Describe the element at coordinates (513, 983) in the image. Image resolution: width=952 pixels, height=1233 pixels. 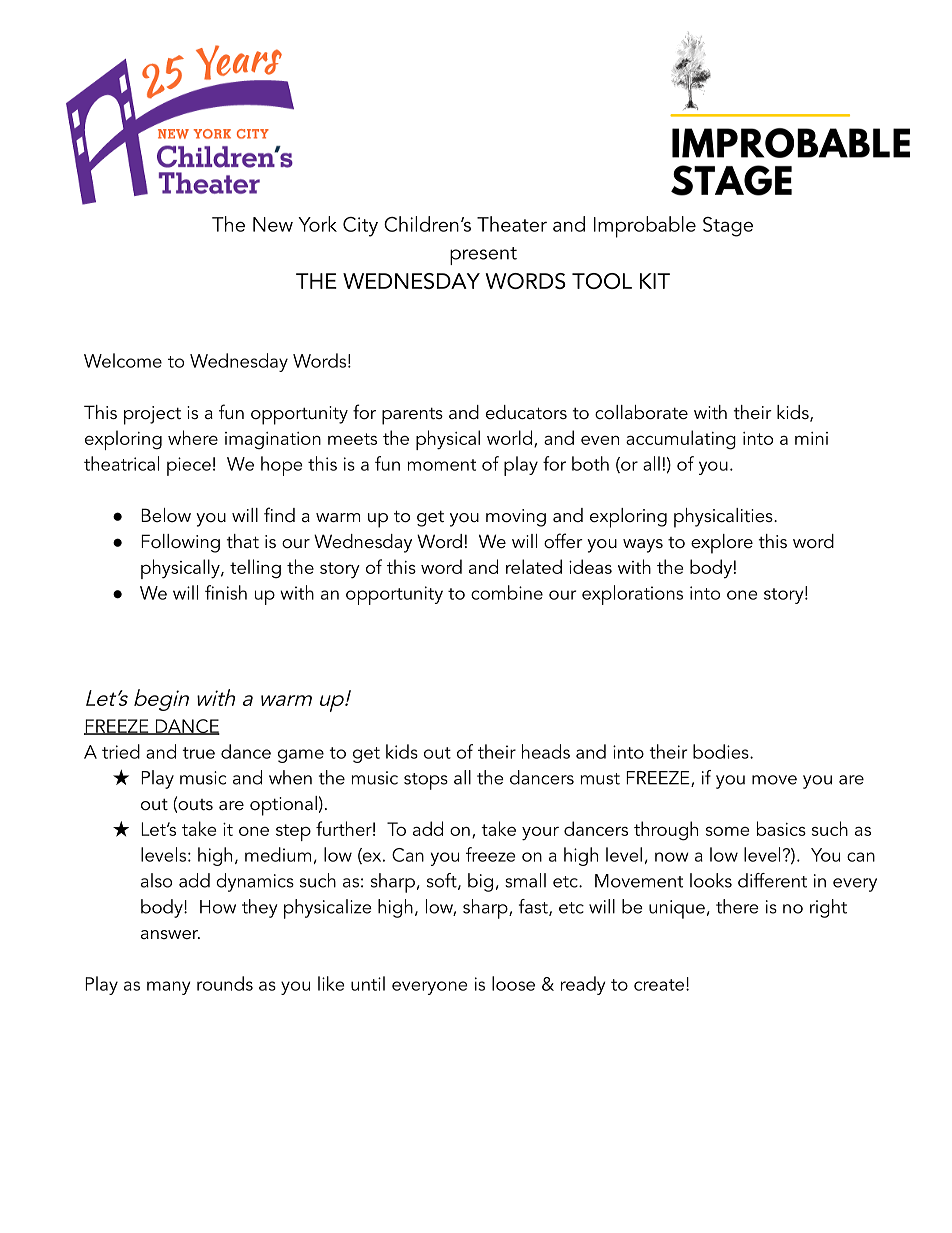
I see `loose` at that location.
